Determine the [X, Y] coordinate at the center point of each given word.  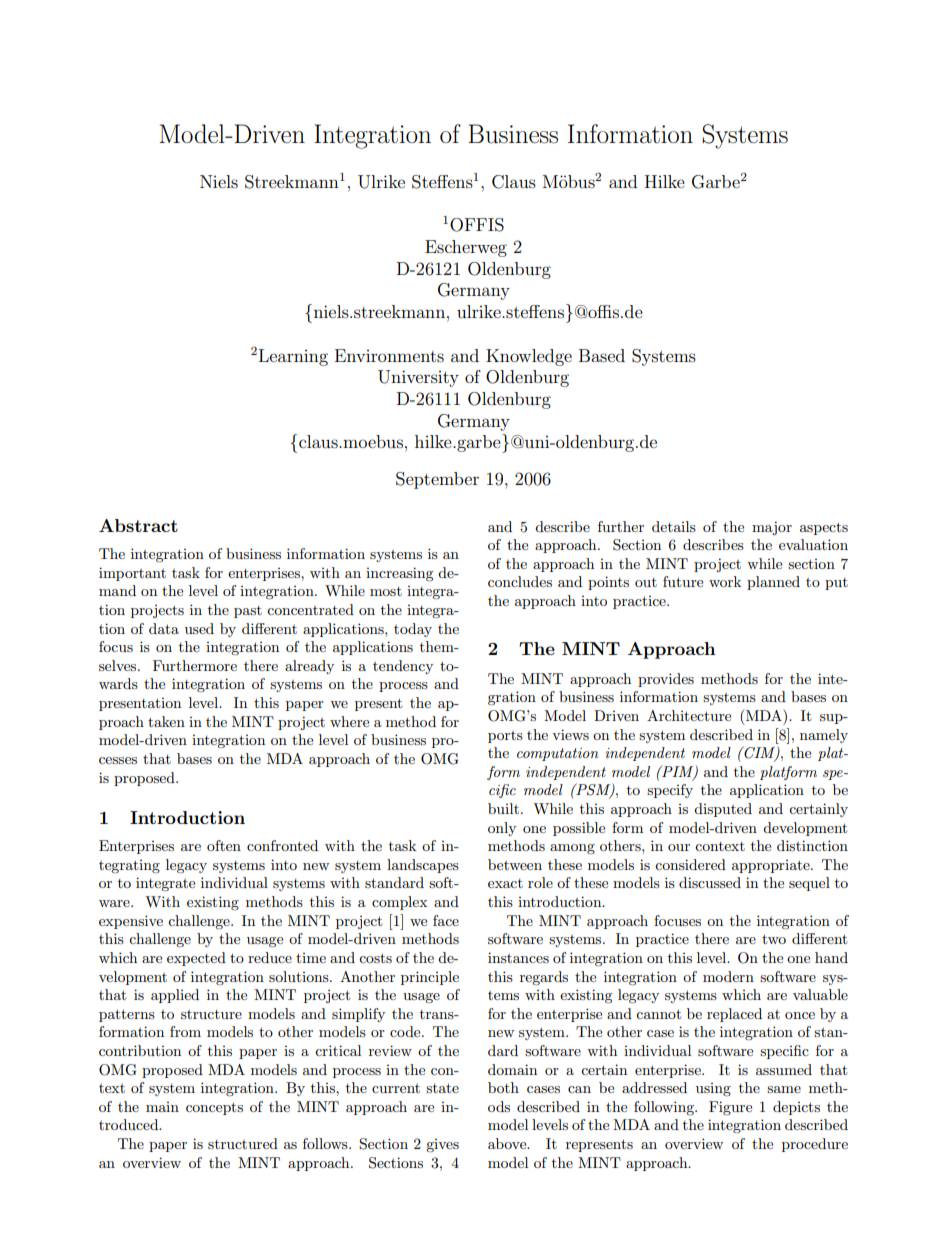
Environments [389, 355]
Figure [730, 1108]
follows [326, 1143]
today [413, 630]
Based [602, 355]
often [224, 845]
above [508, 1143]
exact [505, 883]
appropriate [772, 866]
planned [773, 583]
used [199, 628]
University [418, 378]
